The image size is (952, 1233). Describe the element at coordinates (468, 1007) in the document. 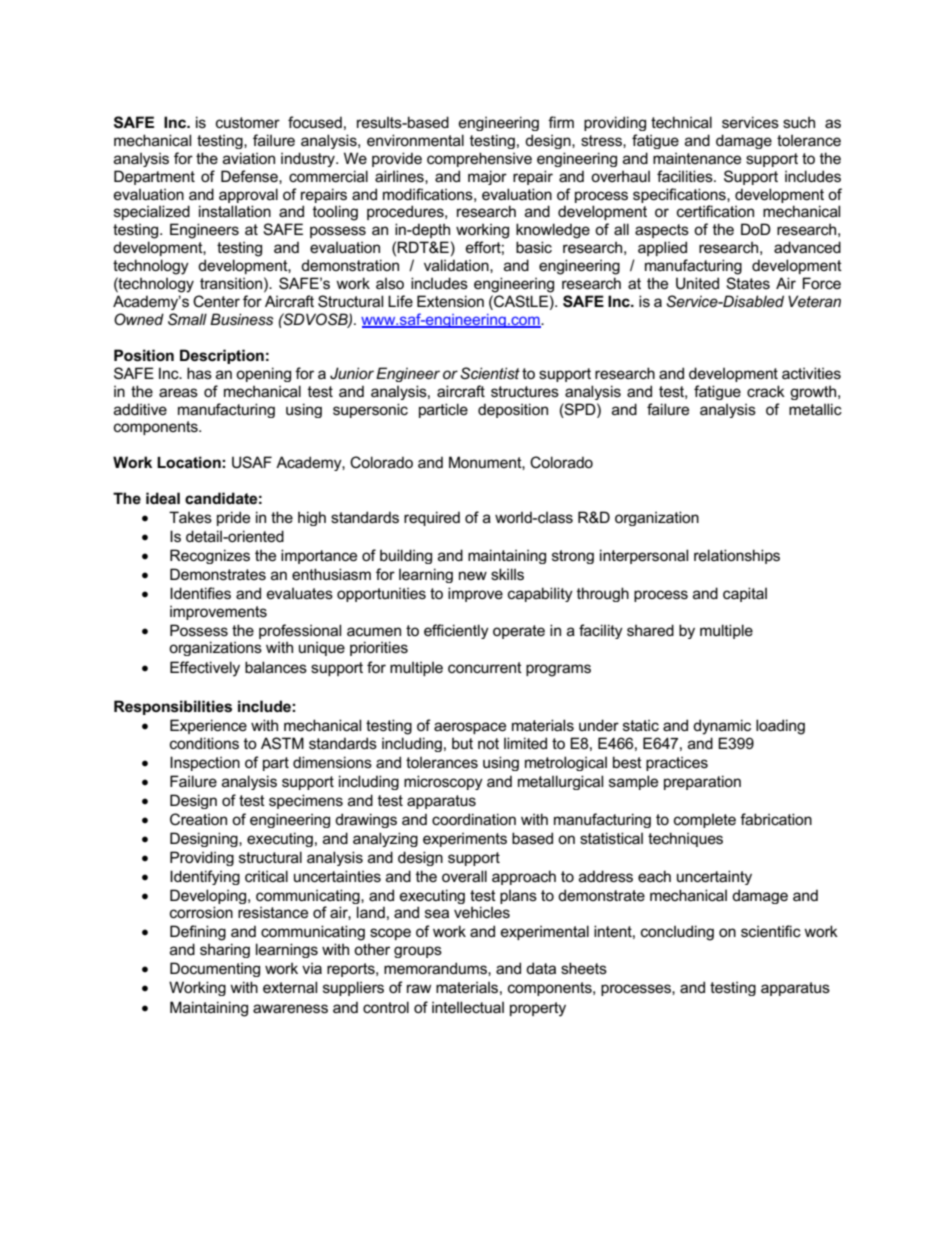

I see `intellectual` at that location.
